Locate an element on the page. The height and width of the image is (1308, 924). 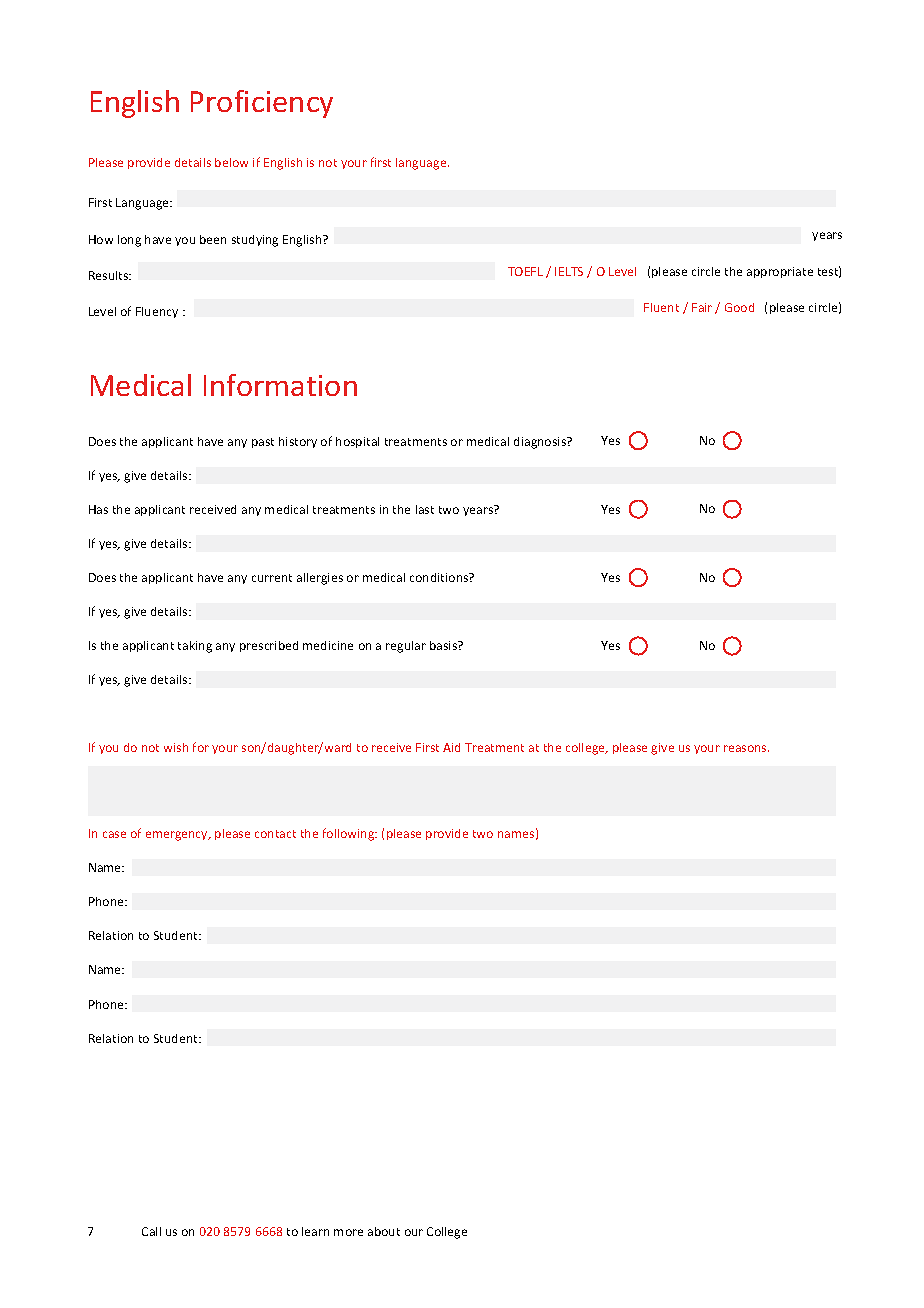
about is located at coordinates (384, 1231).
